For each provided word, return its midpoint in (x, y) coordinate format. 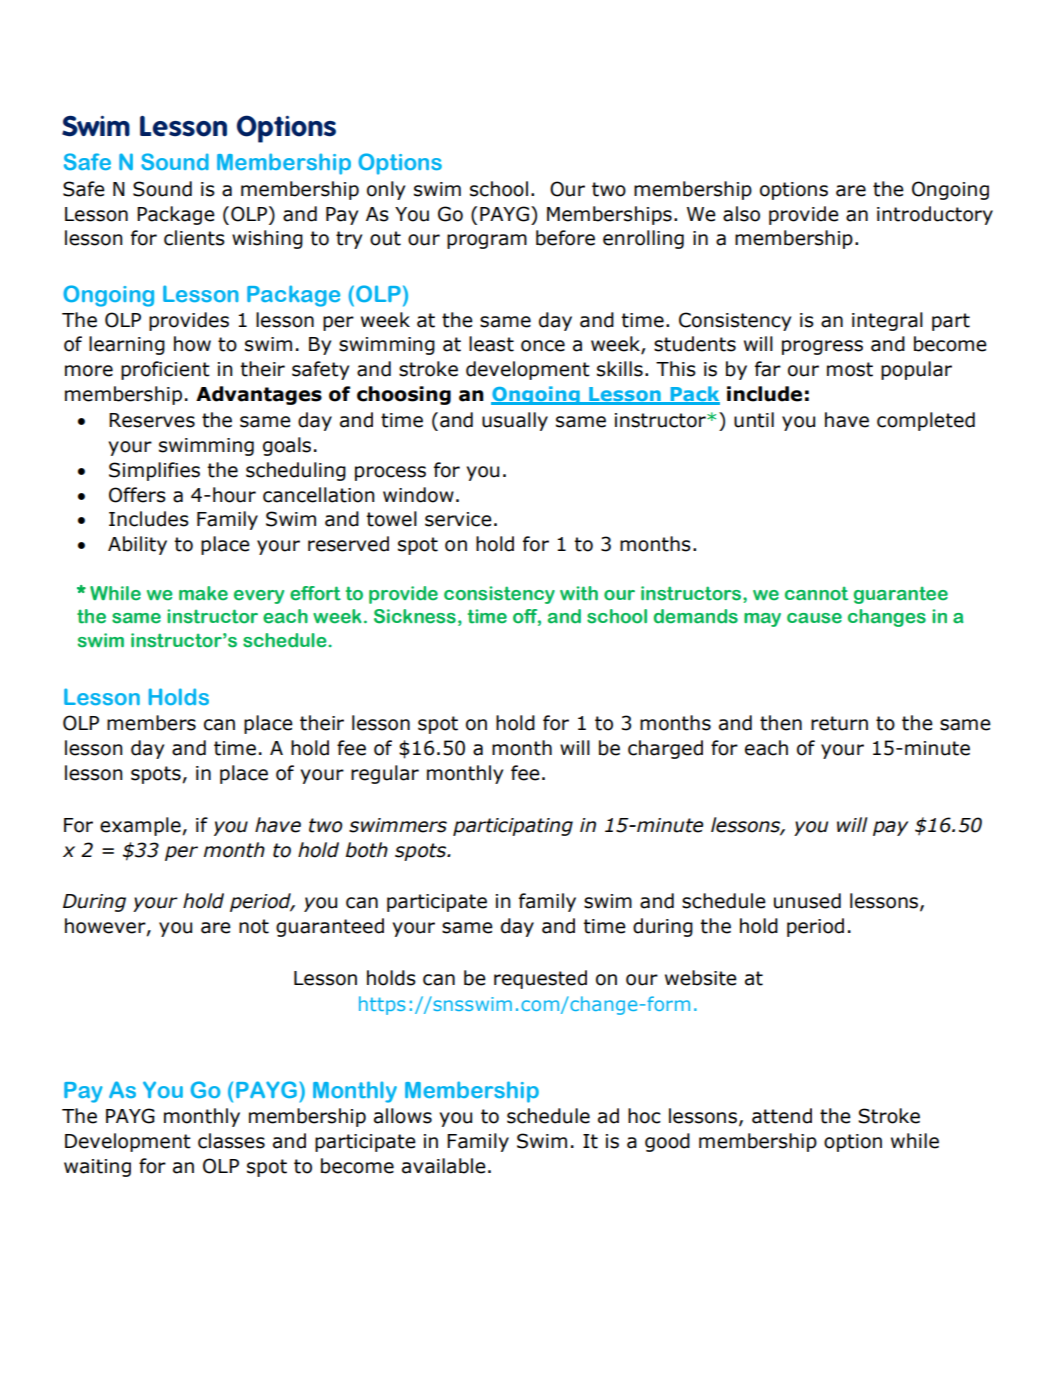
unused (807, 901)
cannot (816, 593)
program (487, 241)
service (458, 519)
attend (782, 1116)
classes (231, 1141)
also (741, 214)
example (141, 826)
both (367, 850)
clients (194, 238)
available (444, 1166)
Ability (137, 545)
